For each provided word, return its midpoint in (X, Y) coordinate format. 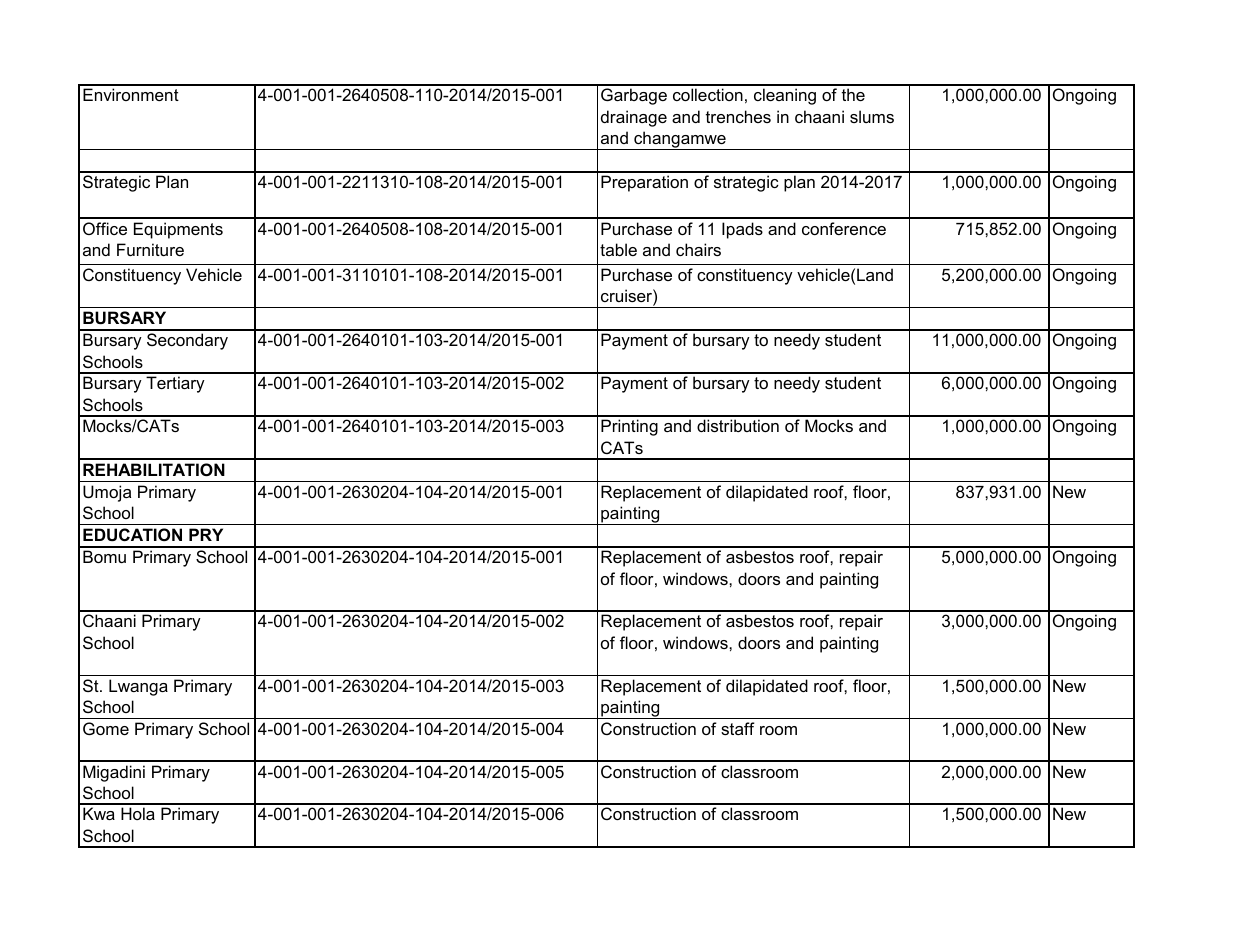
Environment (131, 94)
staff (738, 728)
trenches (738, 116)
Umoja (107, 493)
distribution (738, 425)
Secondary (187, 341)
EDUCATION (132, 534)
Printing (629, 427)
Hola (138, 813)
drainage (634, 118)
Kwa (99, 813)
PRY (206, 534)
